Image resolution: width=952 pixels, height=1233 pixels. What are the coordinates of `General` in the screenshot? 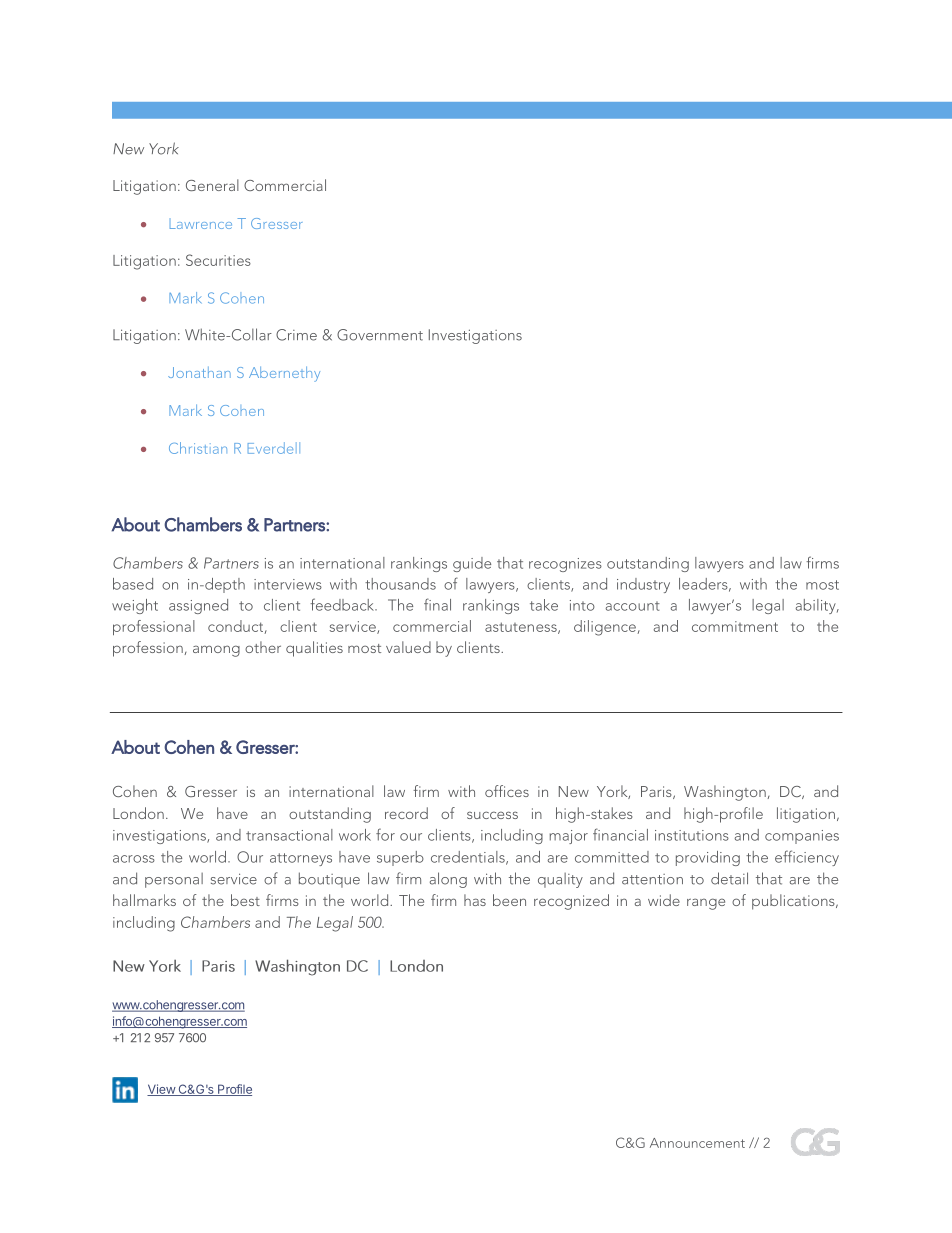 It's located at (212, 185).
